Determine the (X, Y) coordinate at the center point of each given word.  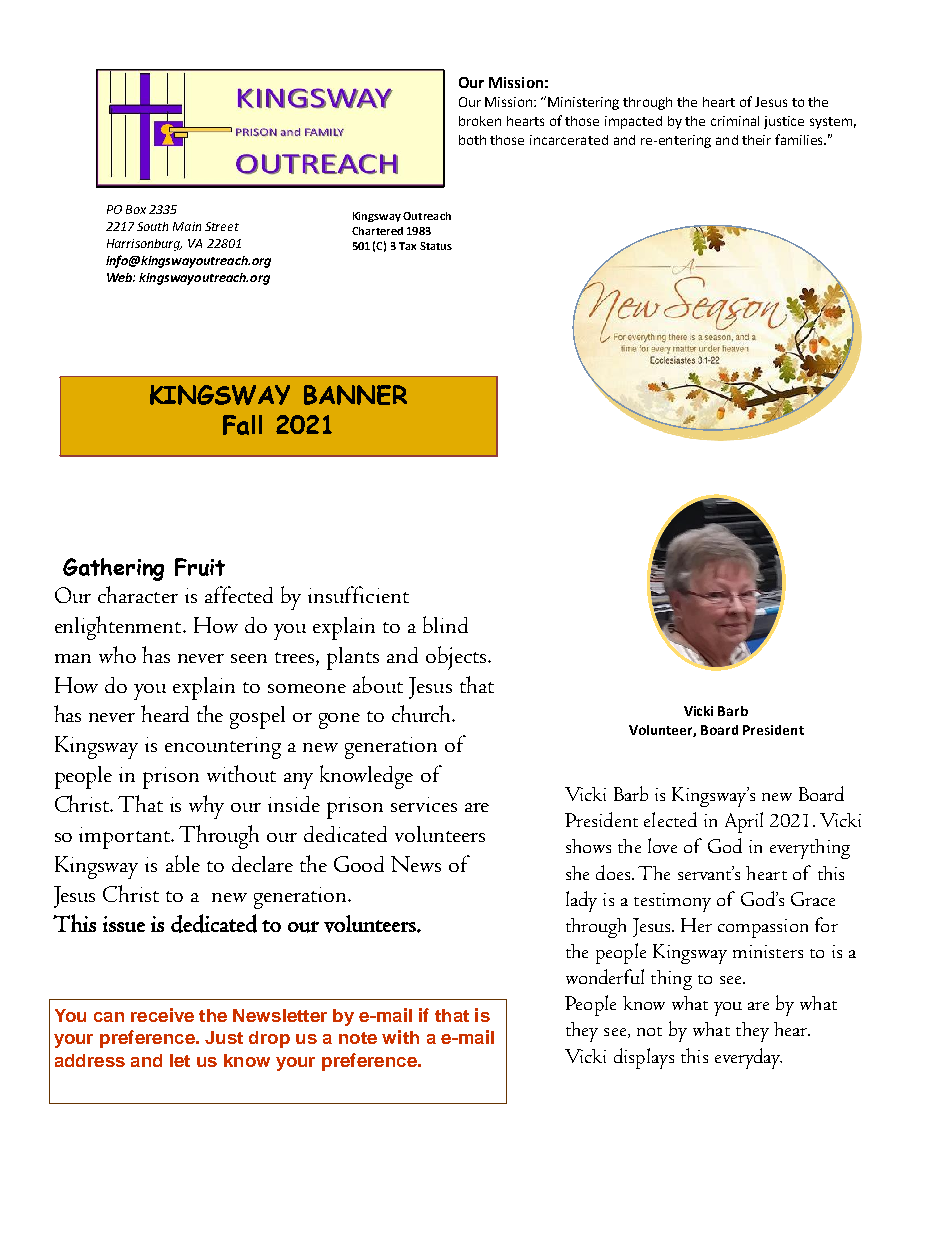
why (206, 807)
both (472, 140)
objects (457, 658)
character (138, 594)
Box (136, 209)
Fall (242, 425)
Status (436, 246)
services (424, 804)
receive (162, 1015)
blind (445, 624)
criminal (735, 121)
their (756, 140)
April (744, 822)
